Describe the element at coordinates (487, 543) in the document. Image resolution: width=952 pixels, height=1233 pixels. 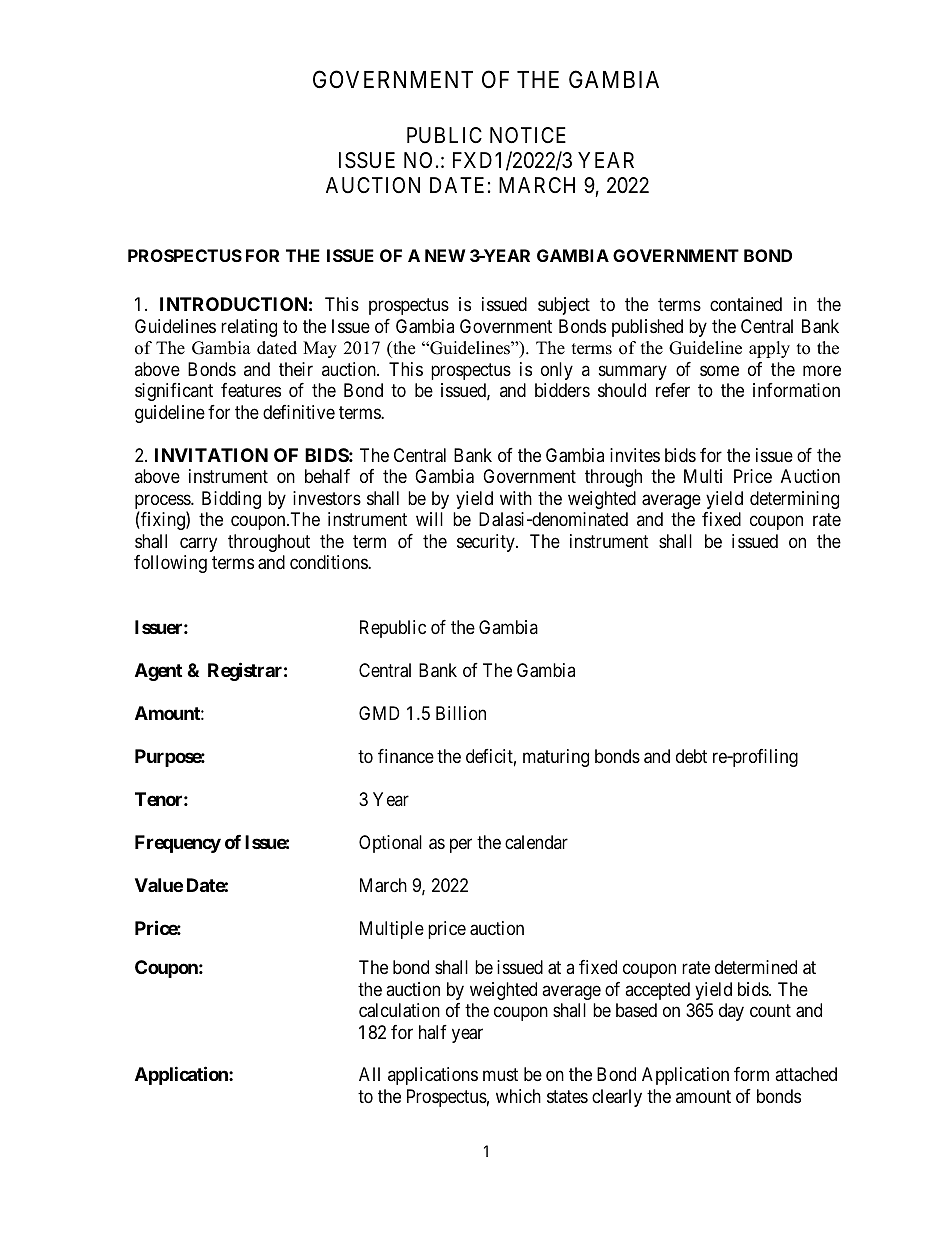
I see `security` at that location.
